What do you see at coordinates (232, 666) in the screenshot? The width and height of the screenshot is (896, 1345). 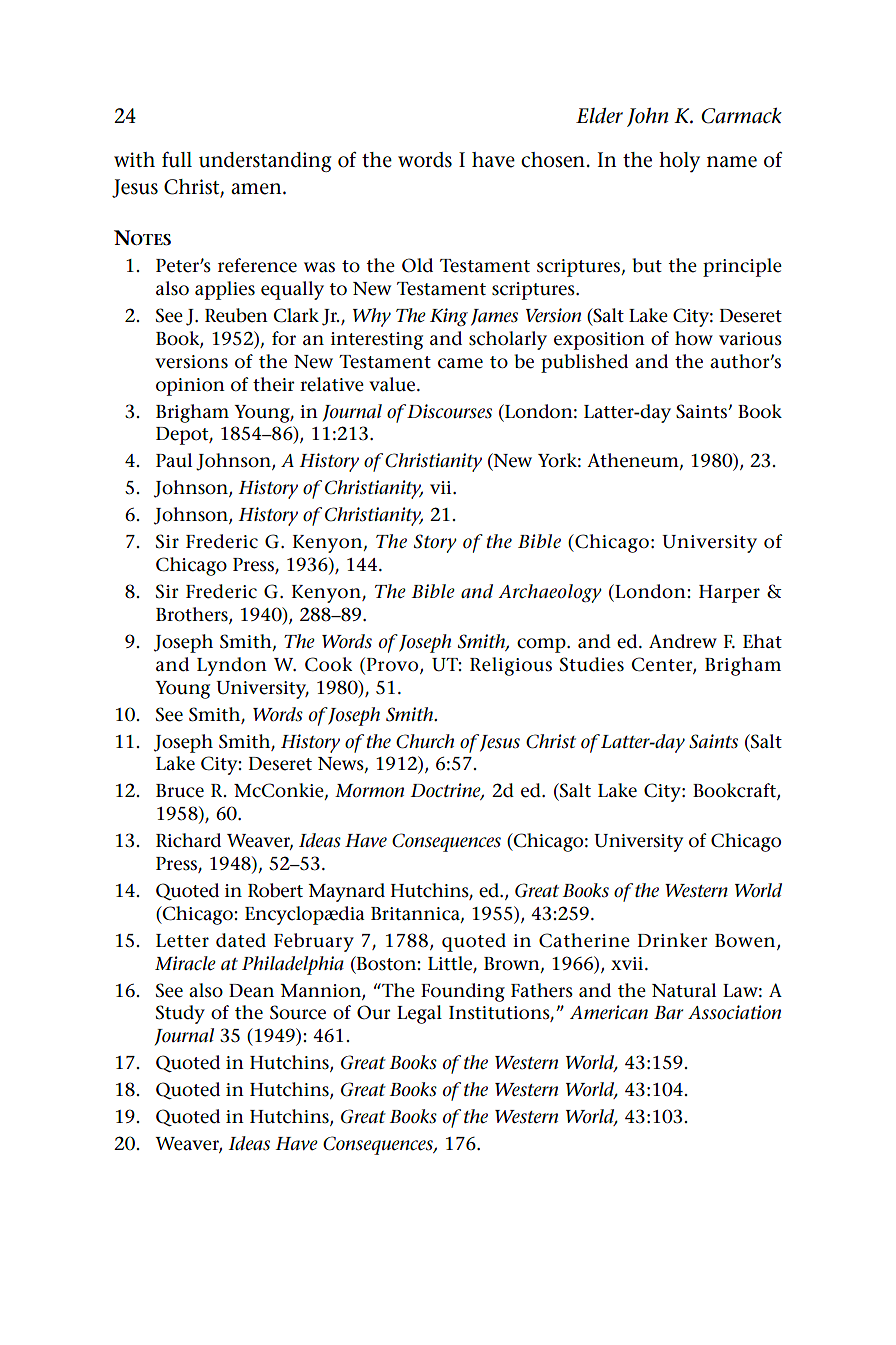 I see `Lyndon` at bounding box center [232, 666].
